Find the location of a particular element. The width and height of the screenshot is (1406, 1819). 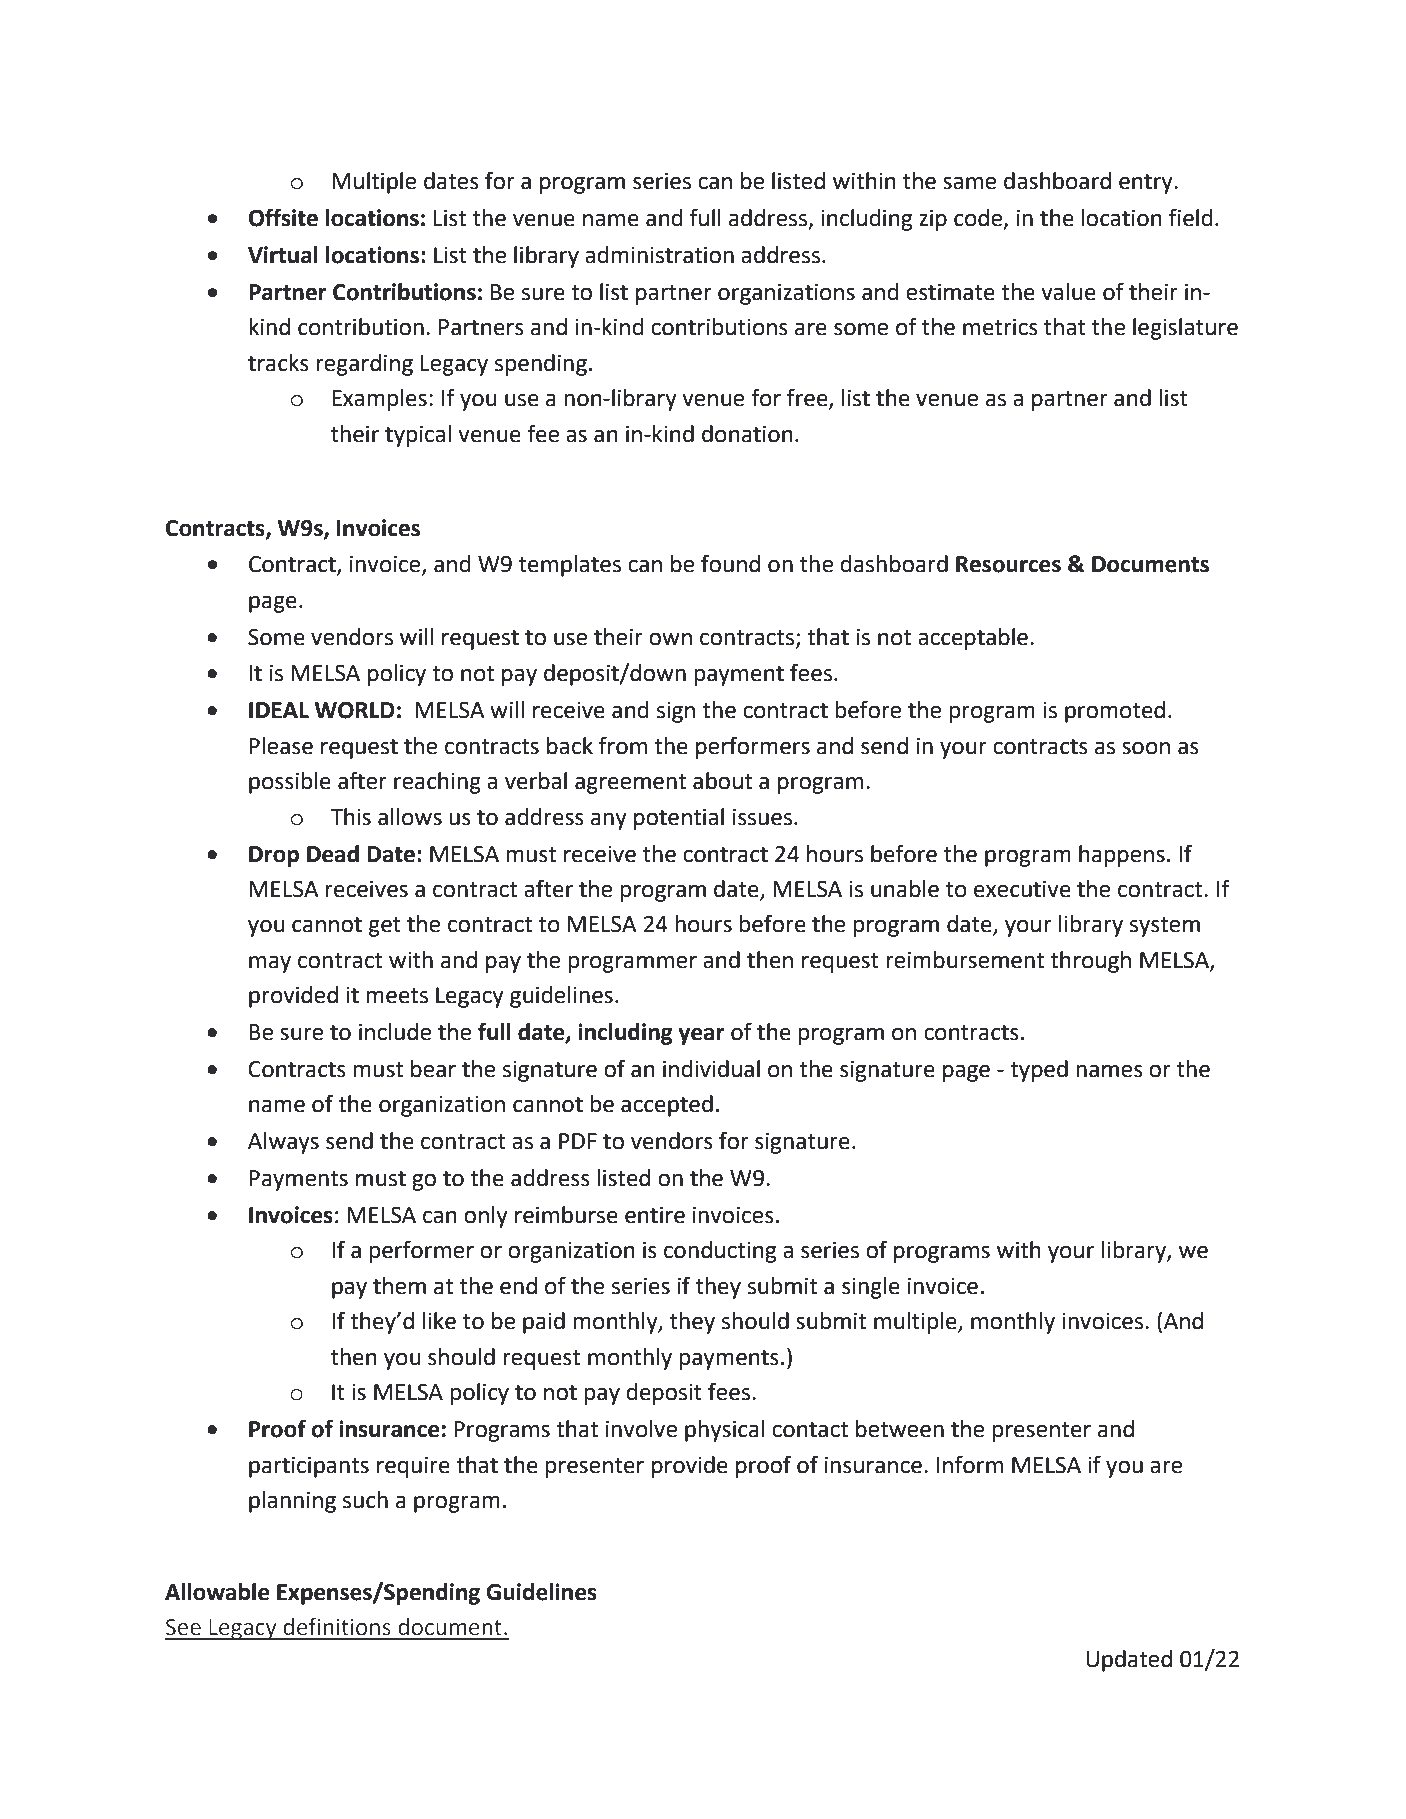

physical is located at coordinates (724, 1431).
